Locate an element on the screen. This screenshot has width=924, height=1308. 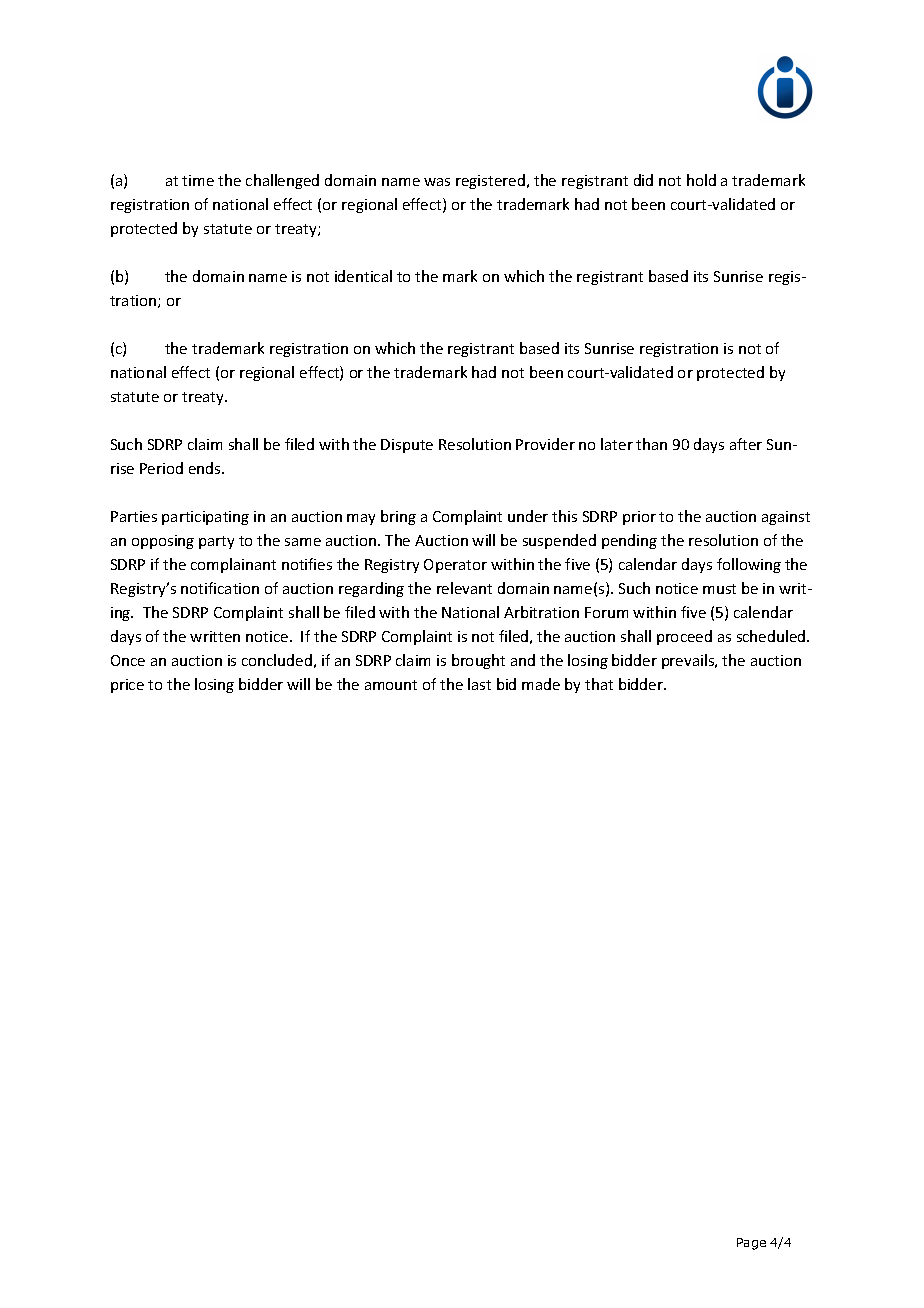
time is located at coordinates (198, 180).
